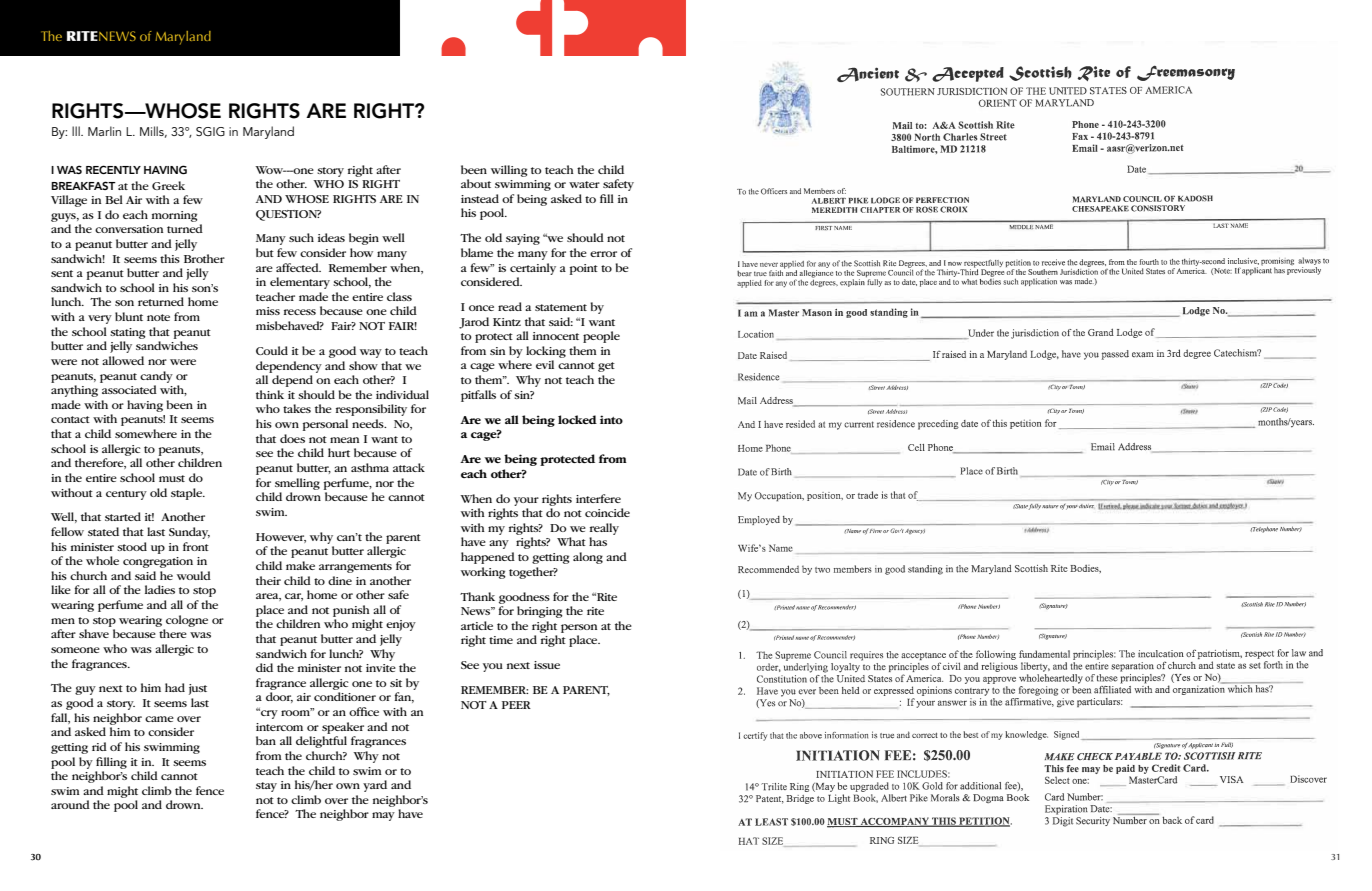 This image has width=1372, height=891. I want to click on had, so click(175, 687).
